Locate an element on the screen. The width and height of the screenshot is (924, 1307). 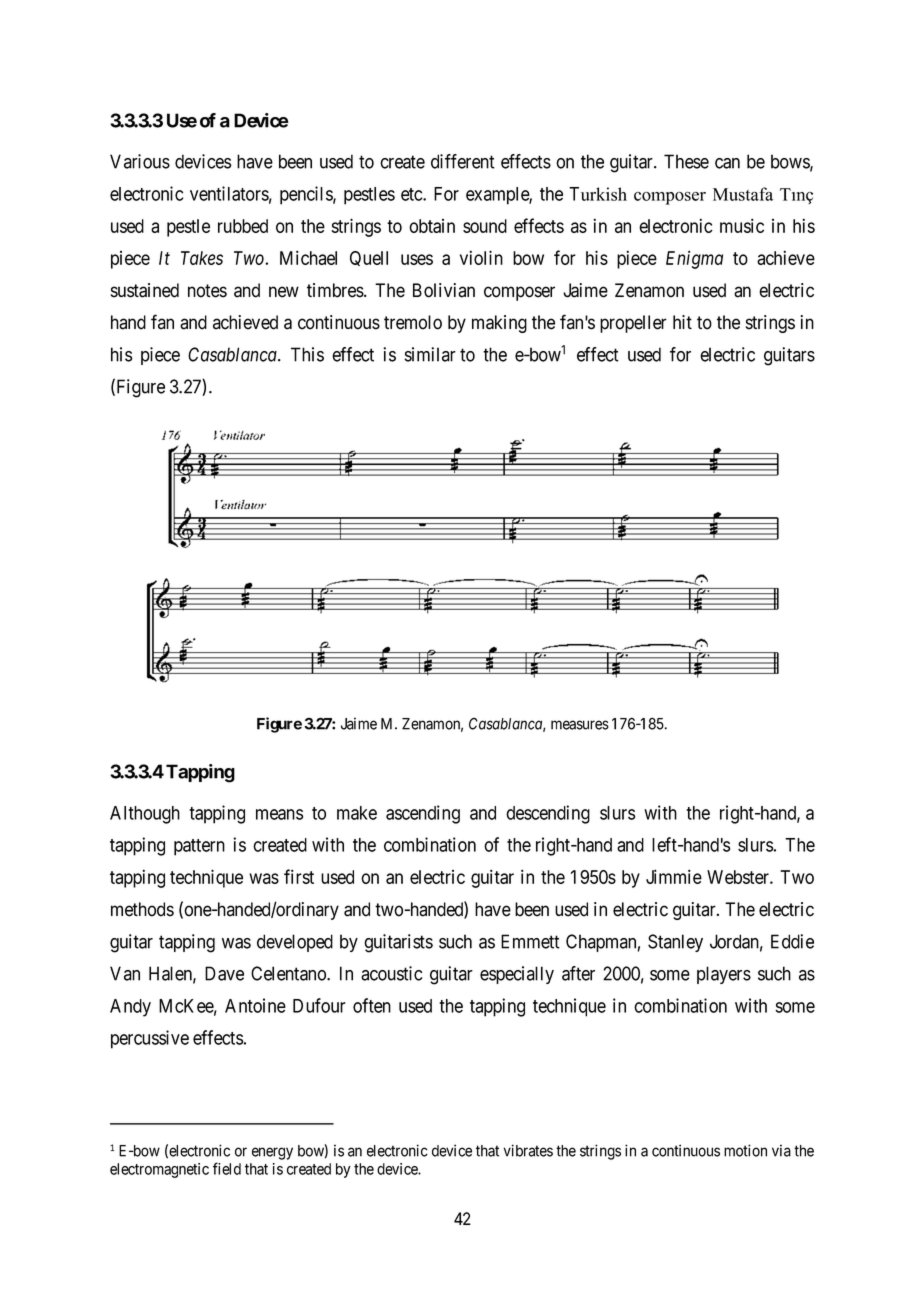
field is located at coordinates (227, 1168).
